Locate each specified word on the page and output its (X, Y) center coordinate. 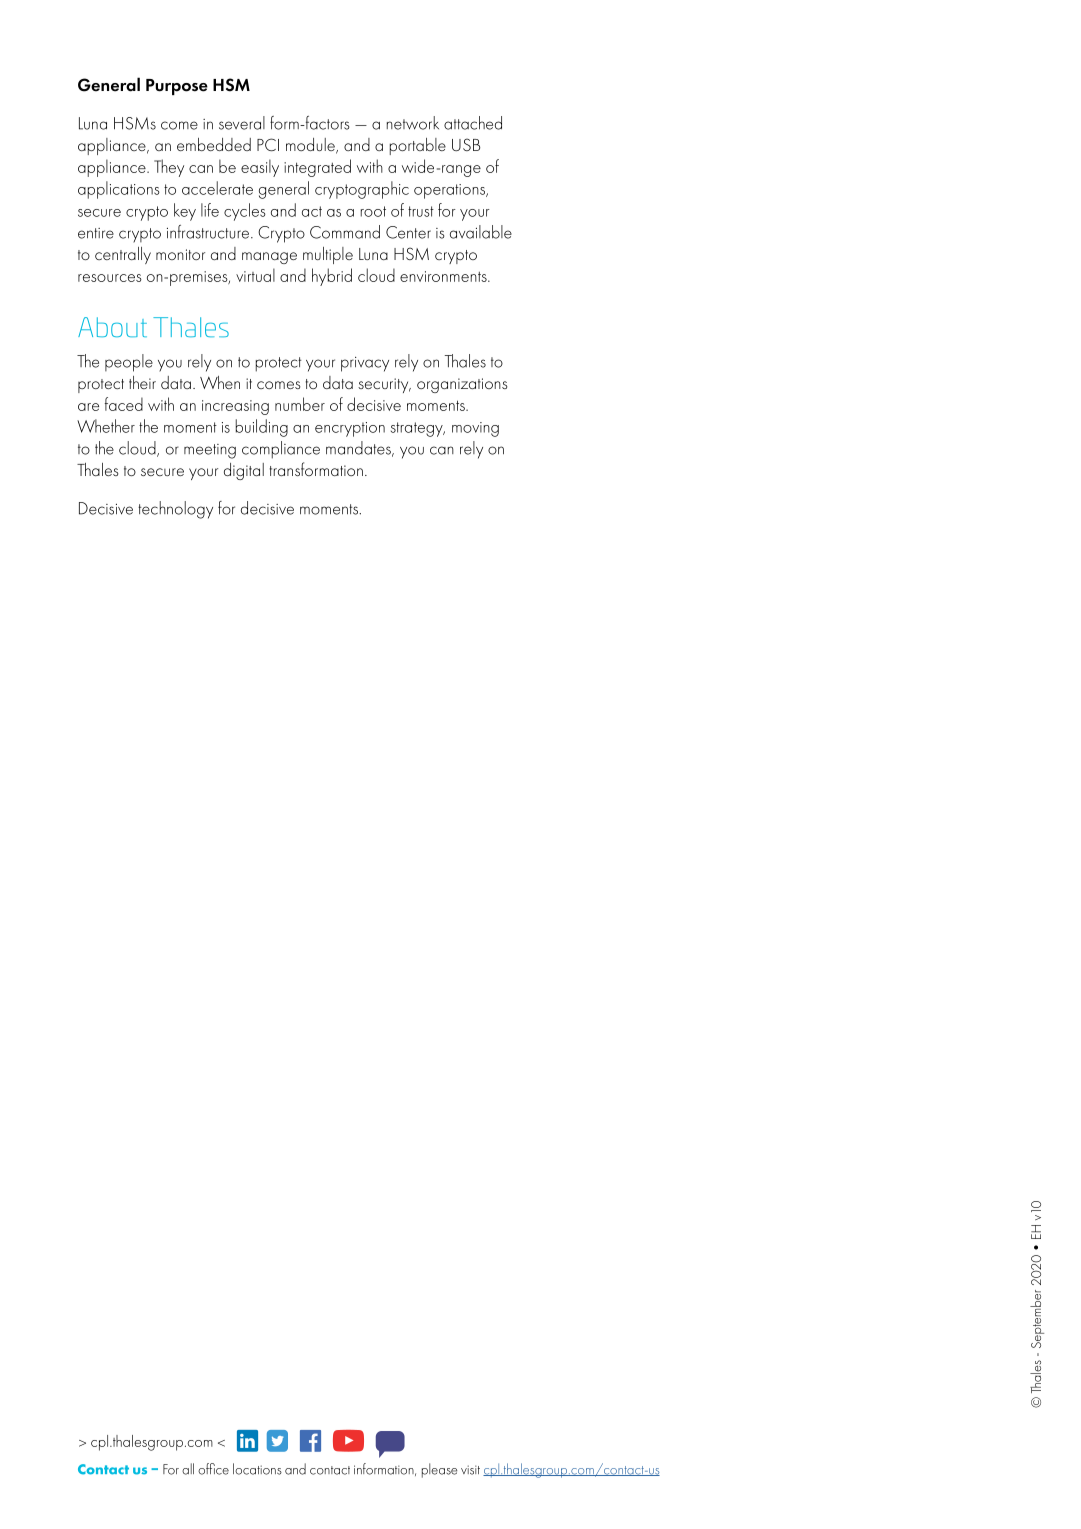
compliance (281, 450)
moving (475, 429)
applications (119, 190)
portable (418, 146)
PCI (268, 144)
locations (257, 1469)
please (439, 1470)
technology (175, 510)
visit (470, 1470)
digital (244, 471)
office (213, 1469)
